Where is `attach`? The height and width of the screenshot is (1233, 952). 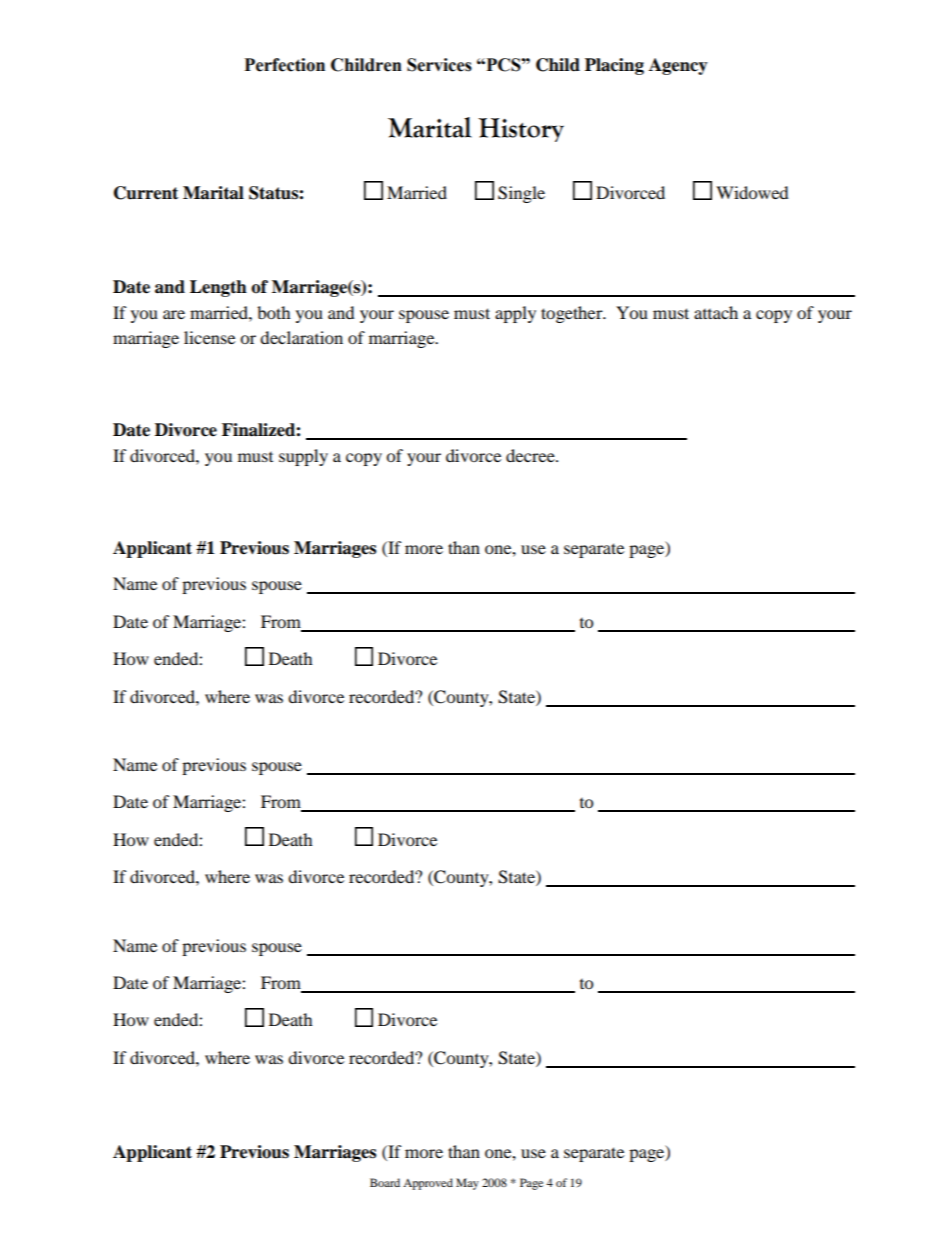 attach is located at coordinates (716, 312).
